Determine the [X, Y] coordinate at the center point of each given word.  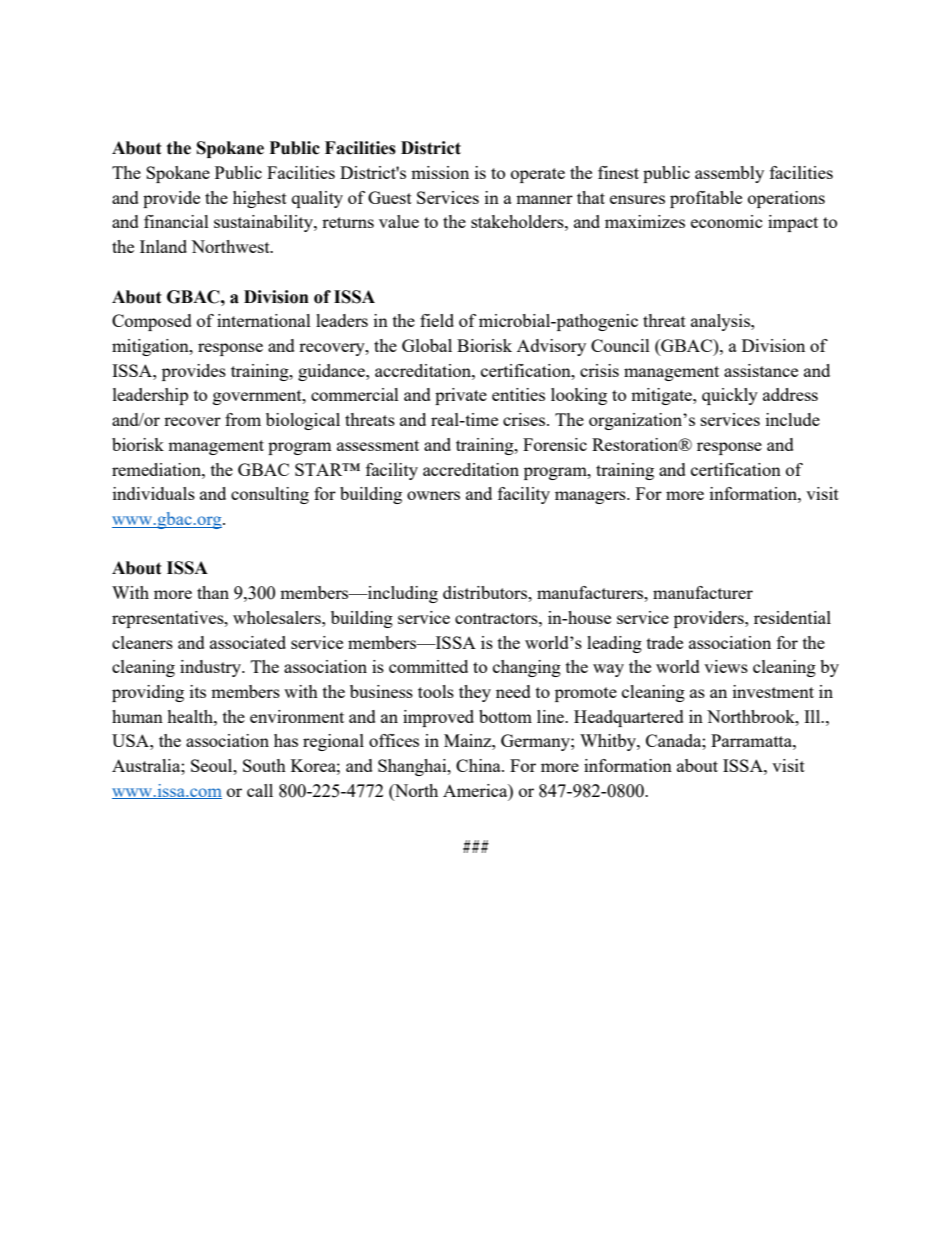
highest [260, 199]
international [264, 320]
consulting [270, 495]
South [264, 765]
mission [440, 172]
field [437, 320]
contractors [497, 618]
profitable [706, 199]
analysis [721, 322]
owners [433, 495]
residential [792, 617]
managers [591, 497]
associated [248, 642]
